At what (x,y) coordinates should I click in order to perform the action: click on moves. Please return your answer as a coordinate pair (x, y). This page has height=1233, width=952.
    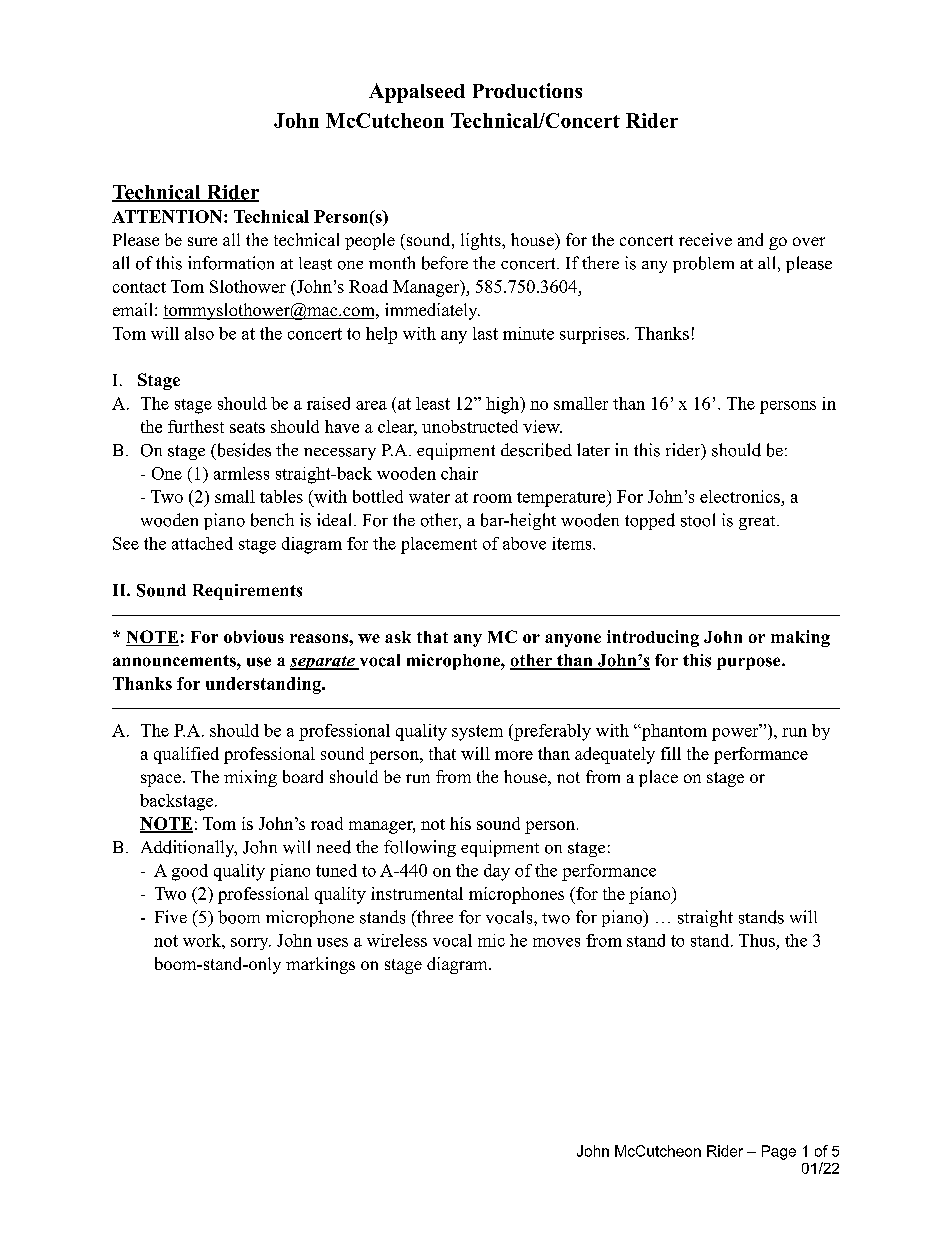
    Looking at the image, I should click on (556, 942).
